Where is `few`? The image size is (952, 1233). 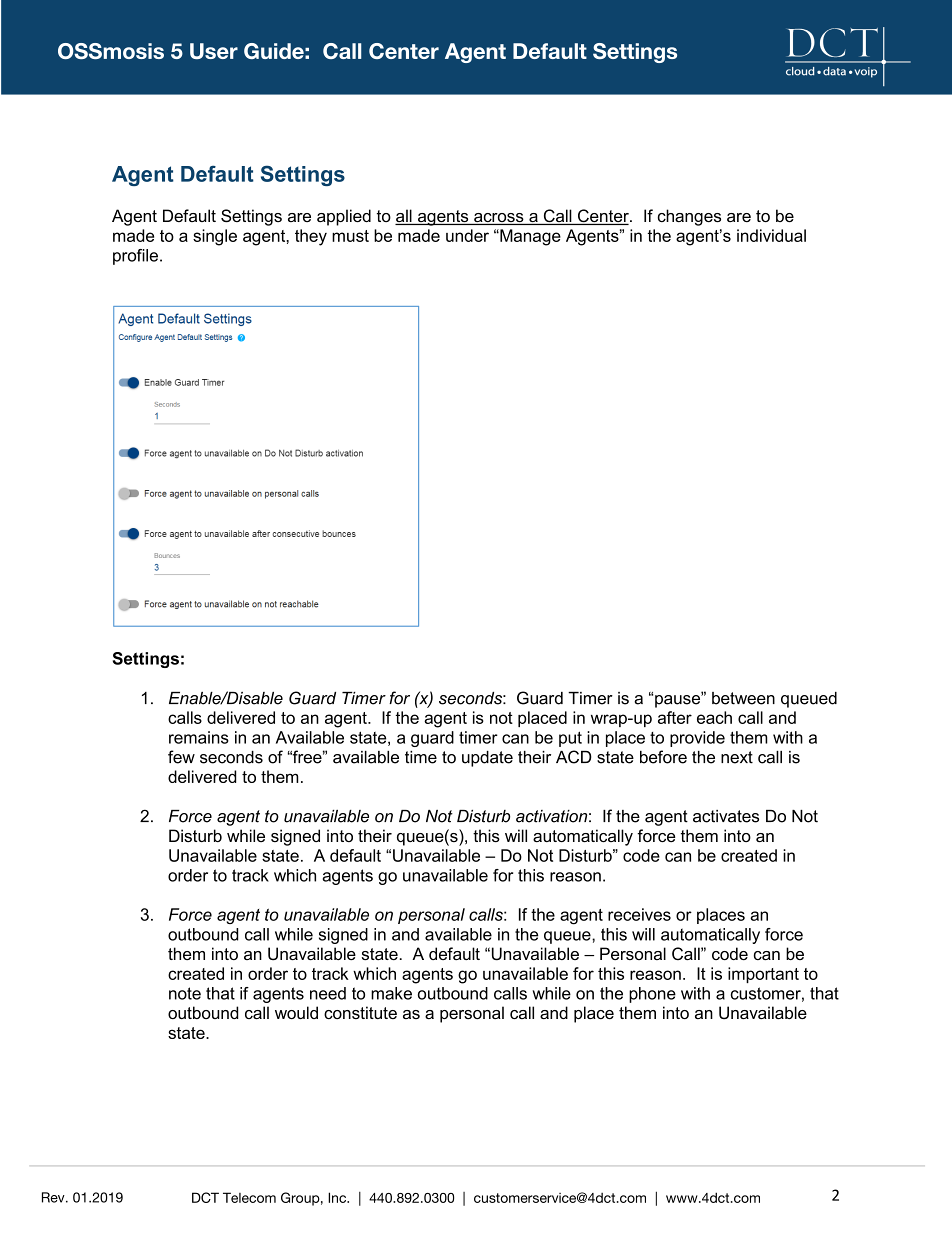
few is located at coordinates (181, 757).
